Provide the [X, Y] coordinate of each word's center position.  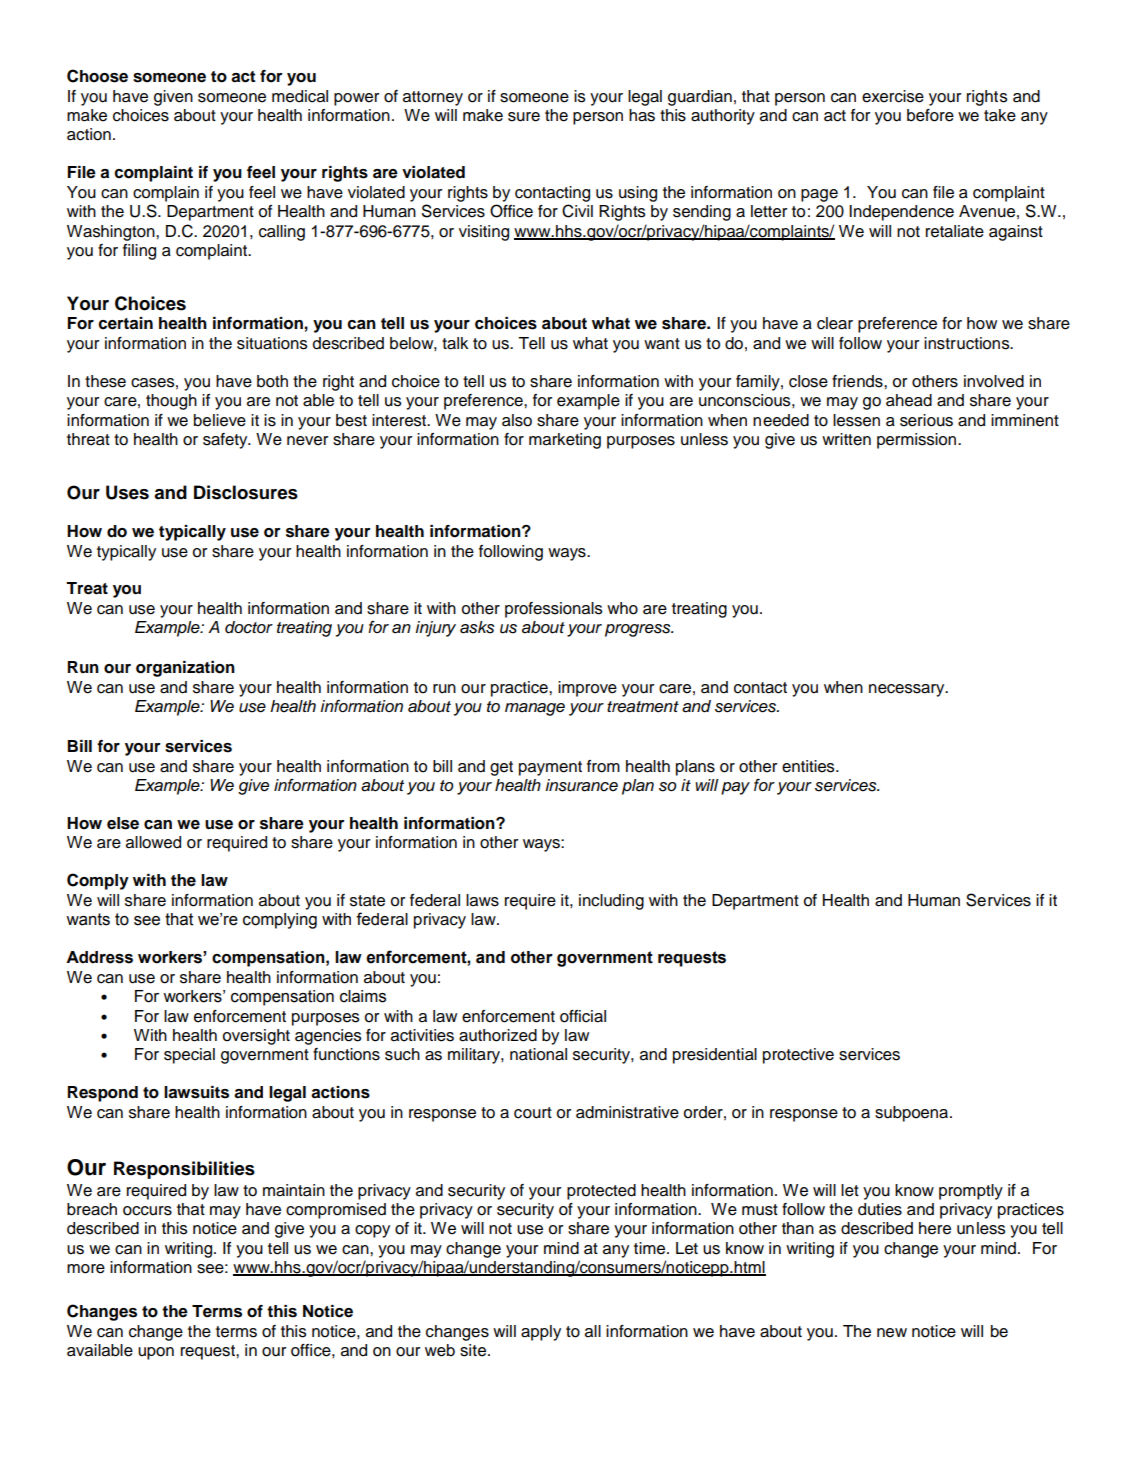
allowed [153, 842]
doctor [249, 627]
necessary [908, 690]
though [171, 402]
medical [300, 96]
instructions [968, 343]
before [930, 115]
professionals [553, 610]
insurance [581, 785]
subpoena [913, 1114]
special [189, 1056]
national [538, 1054]
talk [455, 343]
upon [156, 1353]
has [642, 115]
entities [809, 766]
